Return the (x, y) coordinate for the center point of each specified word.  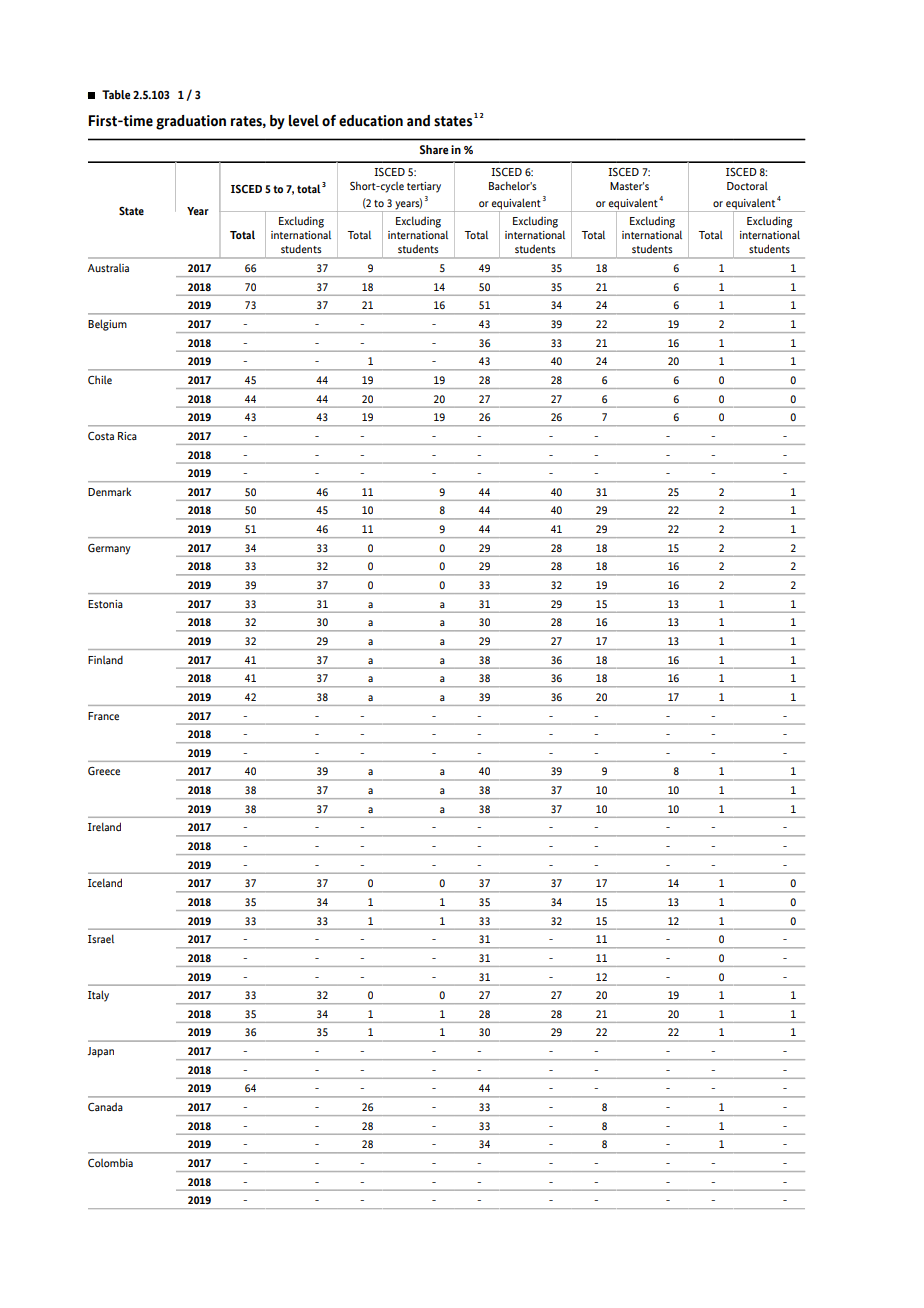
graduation (191, 122)
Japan (101, 1052)
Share (434, 149)
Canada (105, 1106)
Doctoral (747, 186)
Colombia (110, 1162)
